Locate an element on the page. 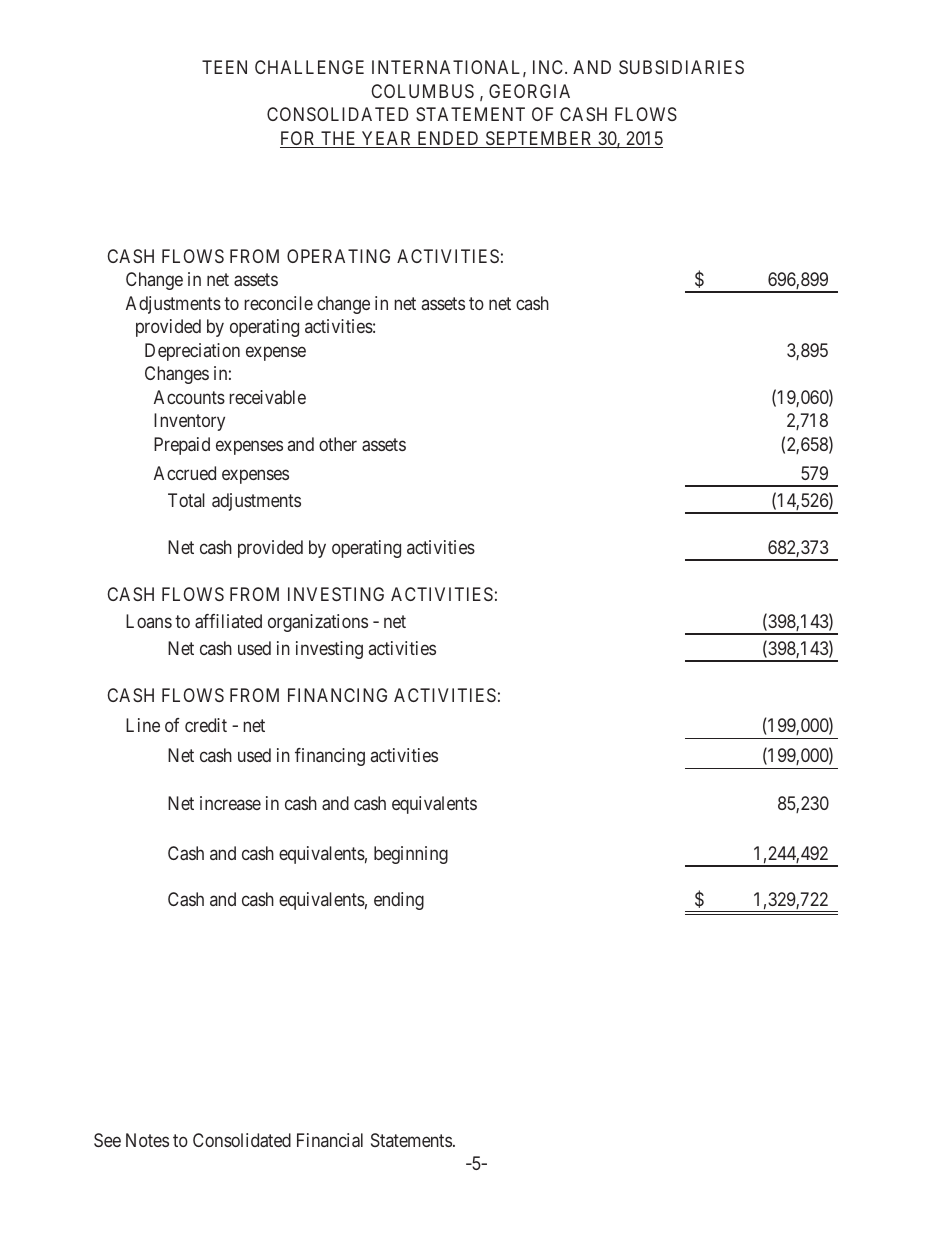  organizations is located at coordinates (318, 623).
